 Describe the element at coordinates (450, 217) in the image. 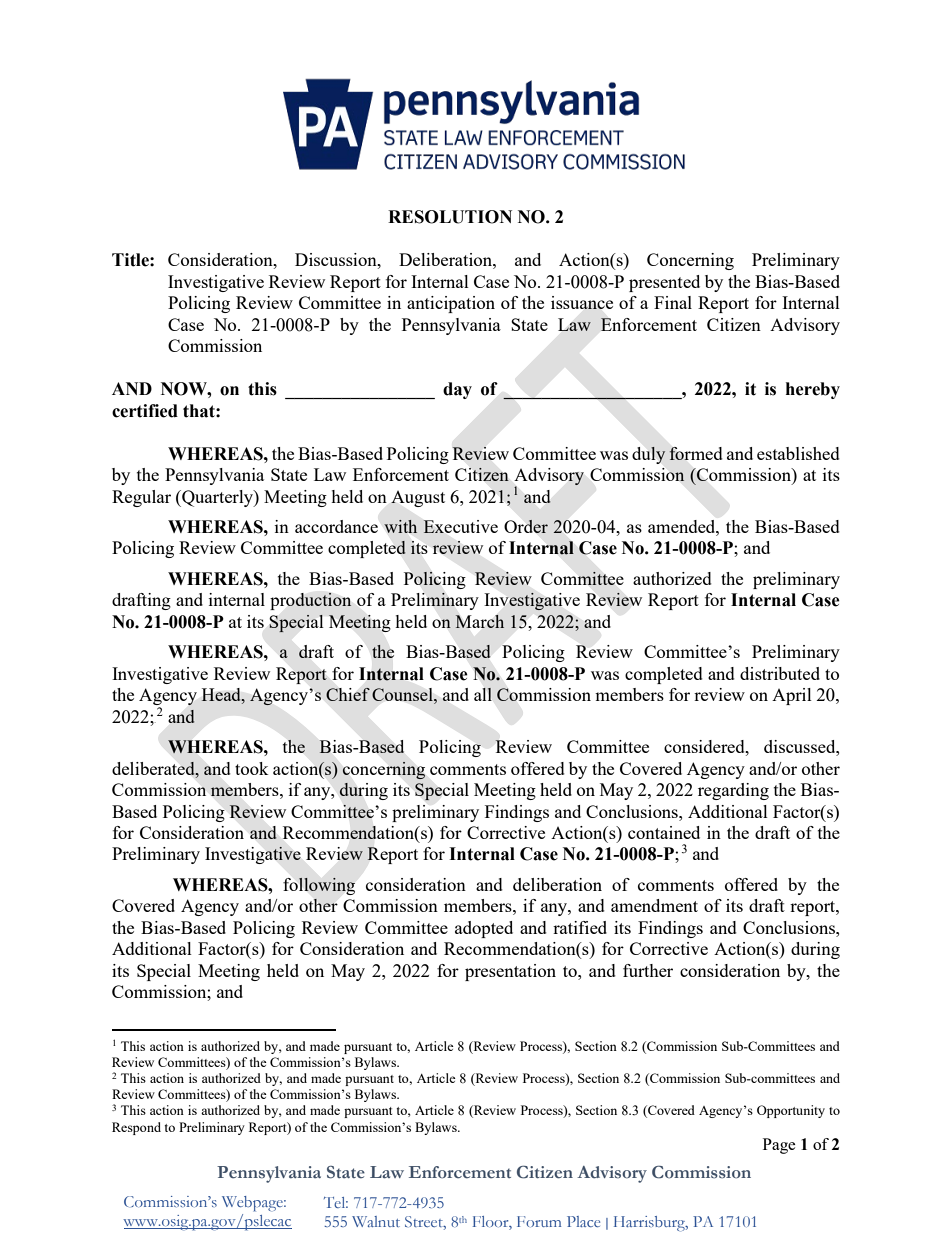

I see `RESOLUTION` at that location.
